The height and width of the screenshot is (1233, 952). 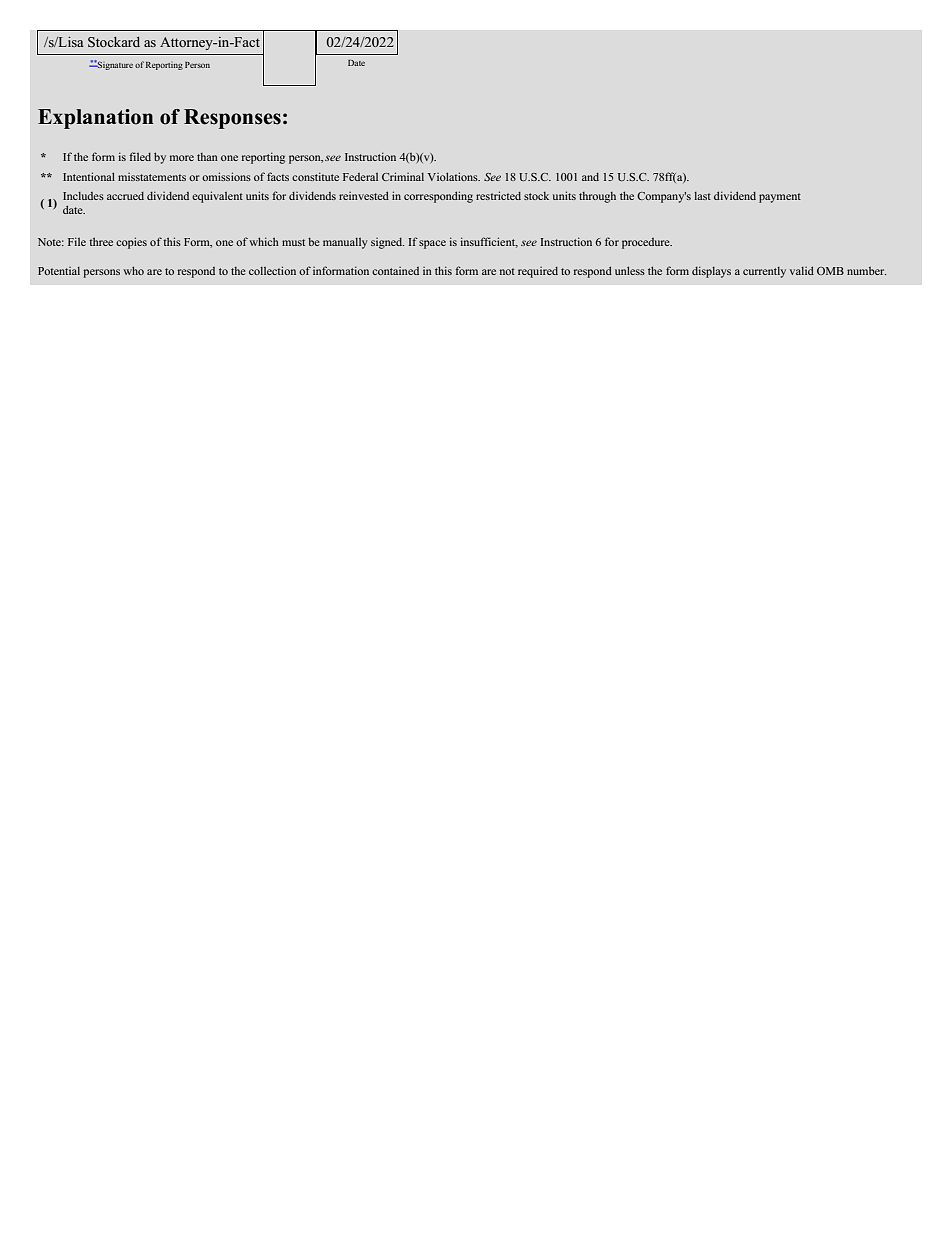 What do you see at coordinates (590, 177) in the screenshot?
I see `and` at bounding box center [590, 177].
